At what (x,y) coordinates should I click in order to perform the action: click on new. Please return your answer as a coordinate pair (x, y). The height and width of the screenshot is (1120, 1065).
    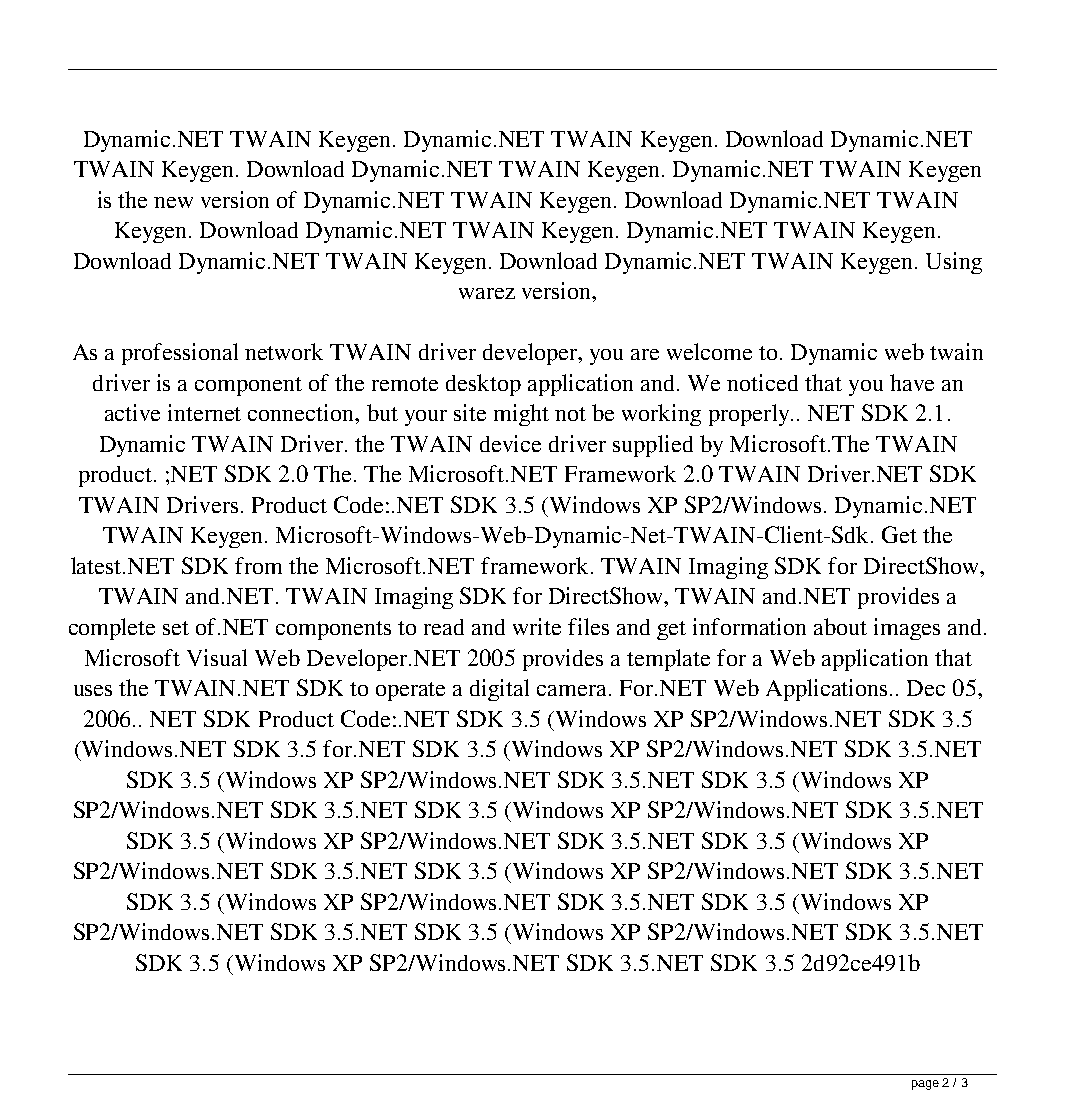
    Looking at the image, I should click on (173, 202).
